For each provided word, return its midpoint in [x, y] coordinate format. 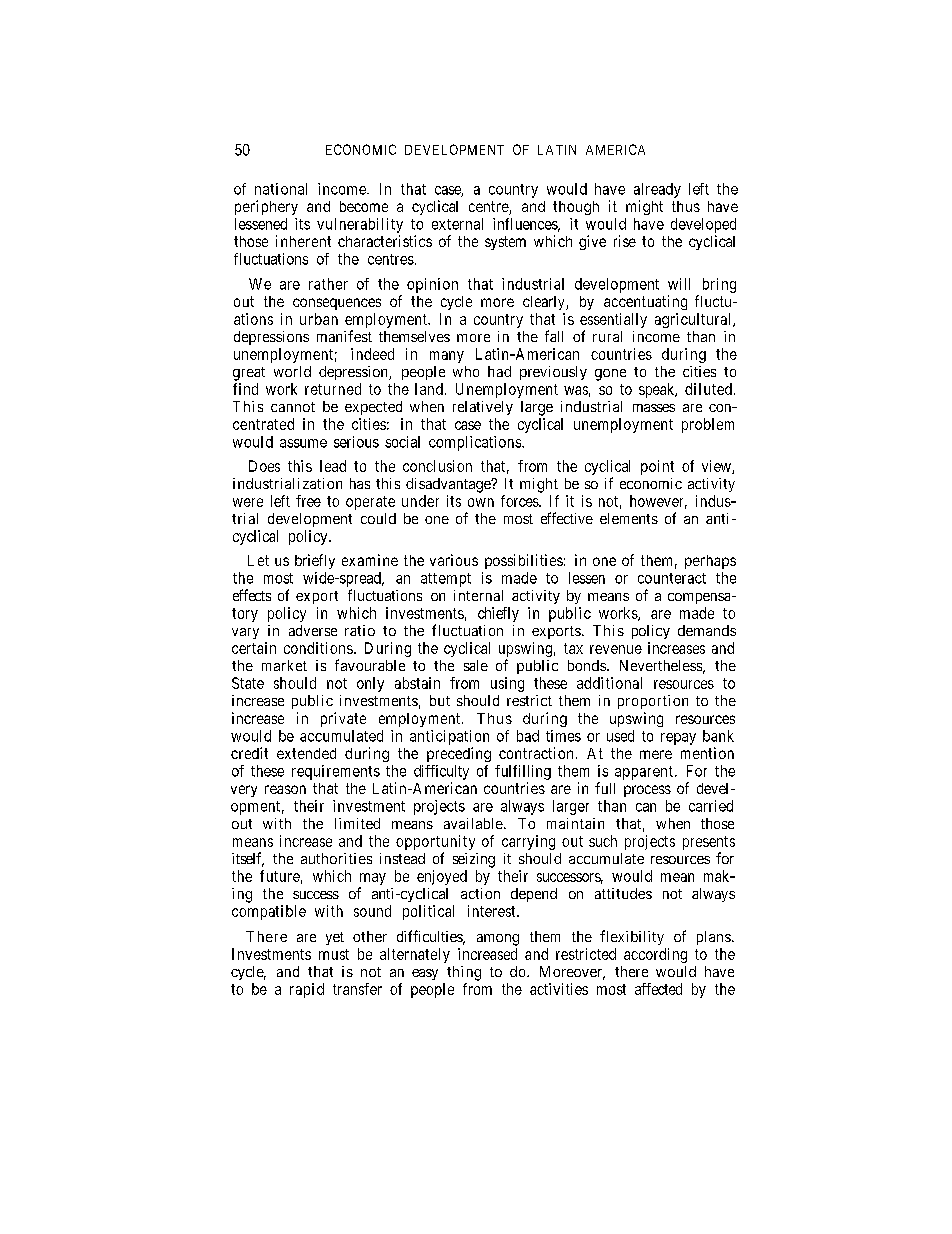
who [466, 371]
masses [654, 408]
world [292, 371]
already [657, 190]
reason [285, 789]
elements [629, 518]
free [308, 501]
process [647, 791]
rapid [307, 990]
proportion [653, 702]
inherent [303, 241]
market [284, 665]
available [473, 823]
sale [476, 665]
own [481, 502]
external [457, 224]
